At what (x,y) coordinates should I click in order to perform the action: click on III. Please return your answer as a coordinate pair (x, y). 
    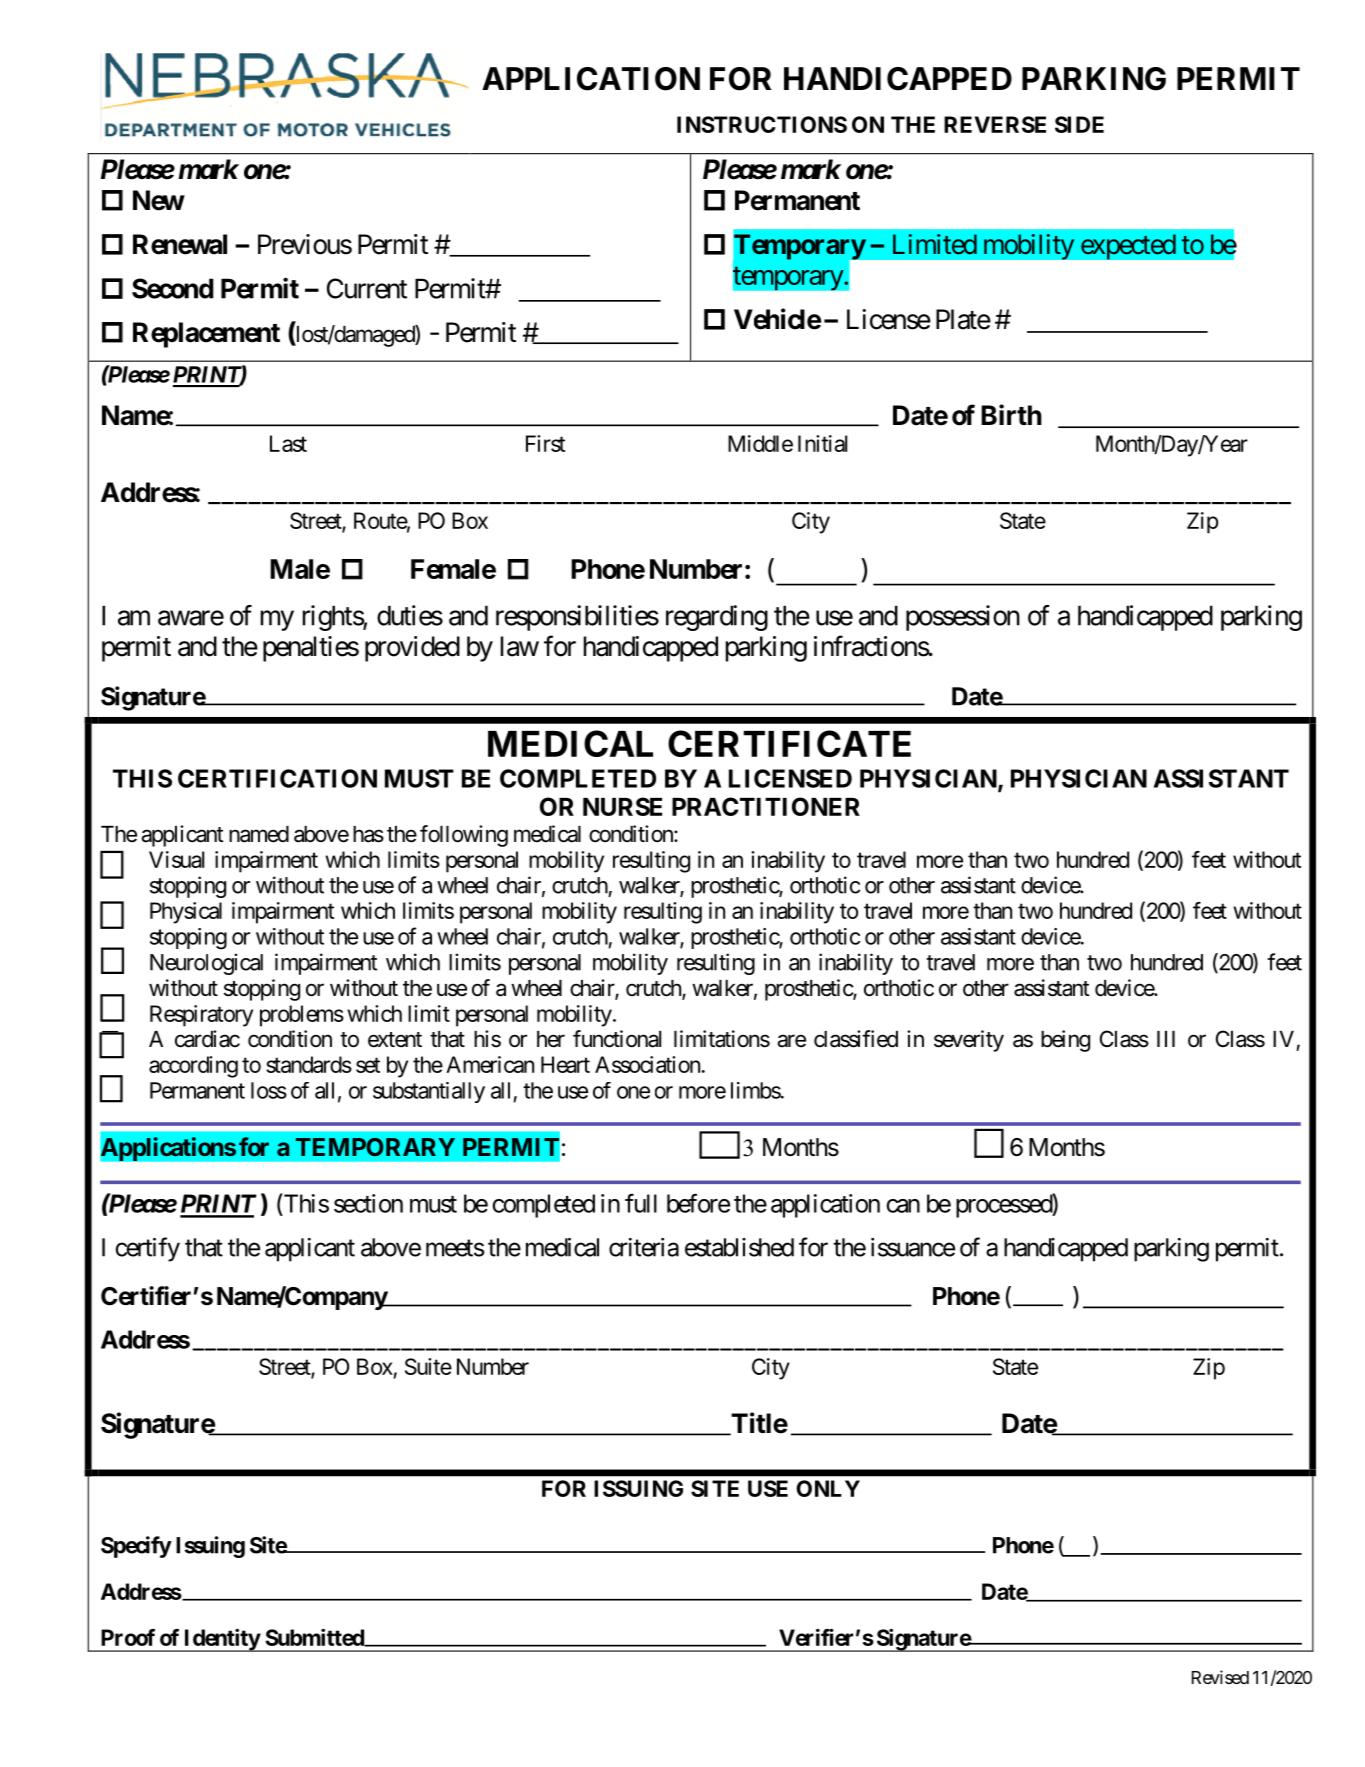
    Looking at the image, I should click on (1166, 1039).
